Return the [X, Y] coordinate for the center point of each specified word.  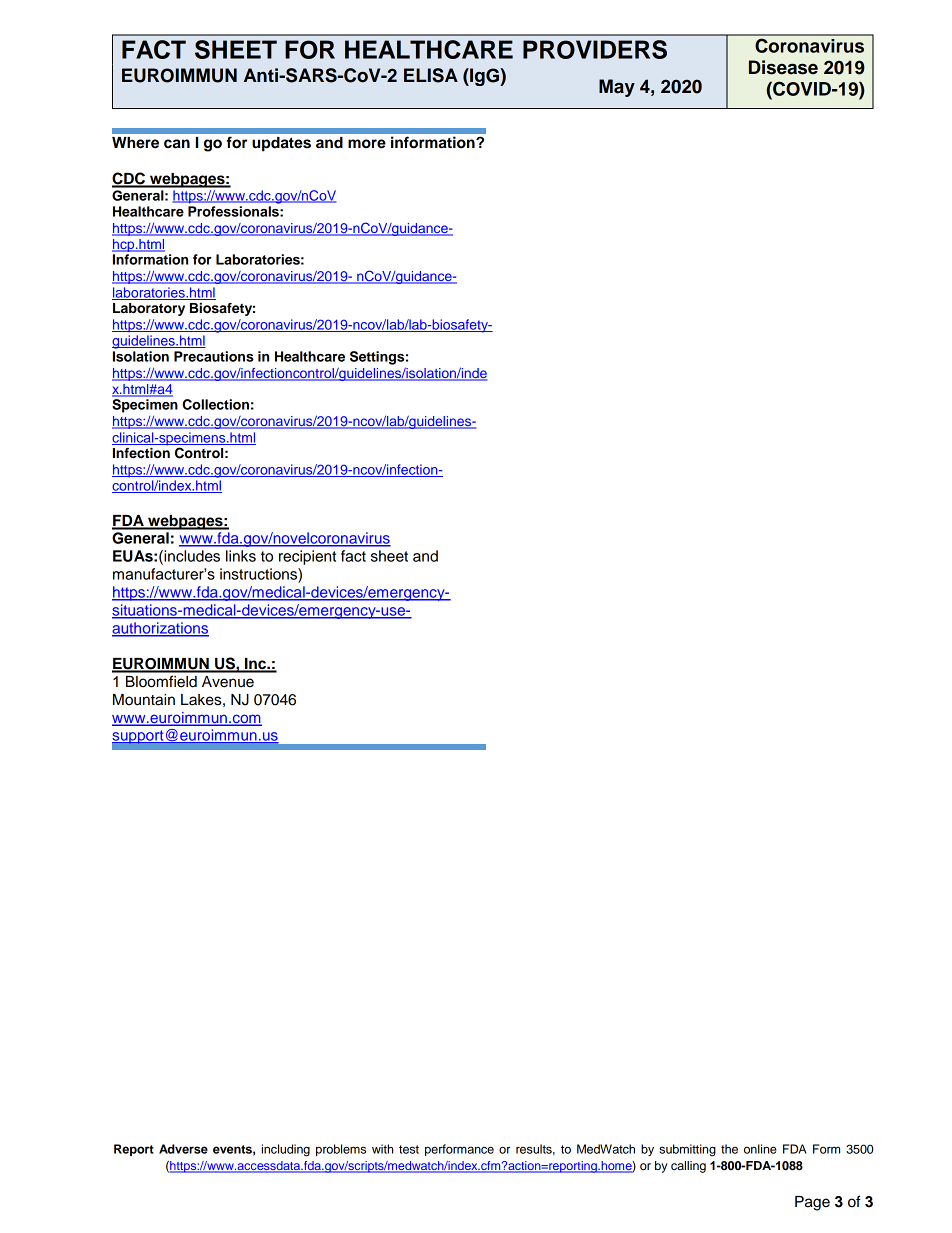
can [177, 144]
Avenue [228, 682]
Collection [215, 404]
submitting [687, 1150]
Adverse [183, 1149]
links [241, 556]
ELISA [431, 75]
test [409, 1149]
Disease [783, 67]
